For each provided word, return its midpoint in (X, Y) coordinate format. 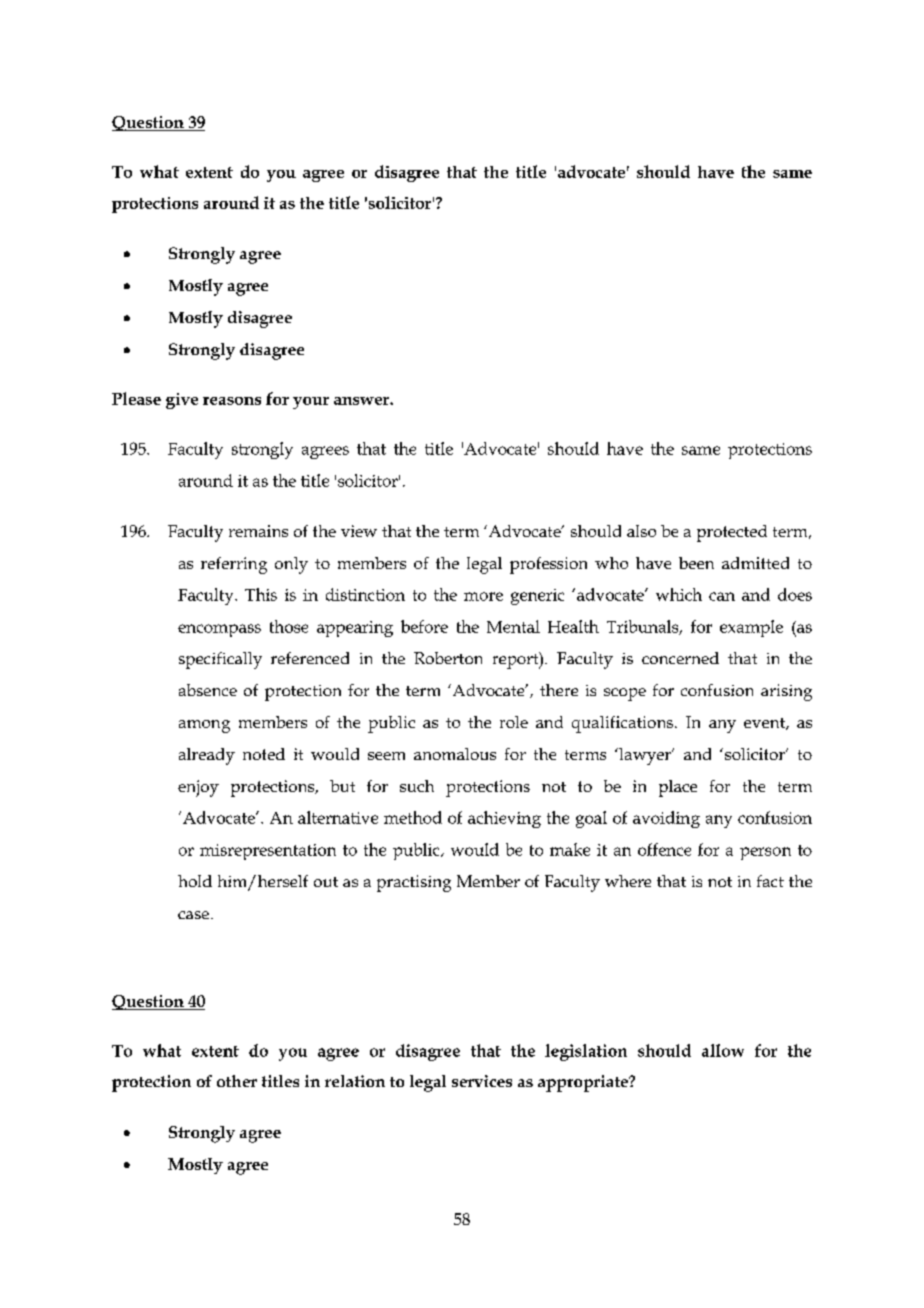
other (237, 1081)
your (311, 403)
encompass (219, 630)
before (424, 626)
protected (732, 533)
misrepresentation (268, 852)
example (751, 628)
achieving (504, 819)
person (765, 853)
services (482, 1081)
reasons (232, 401)
